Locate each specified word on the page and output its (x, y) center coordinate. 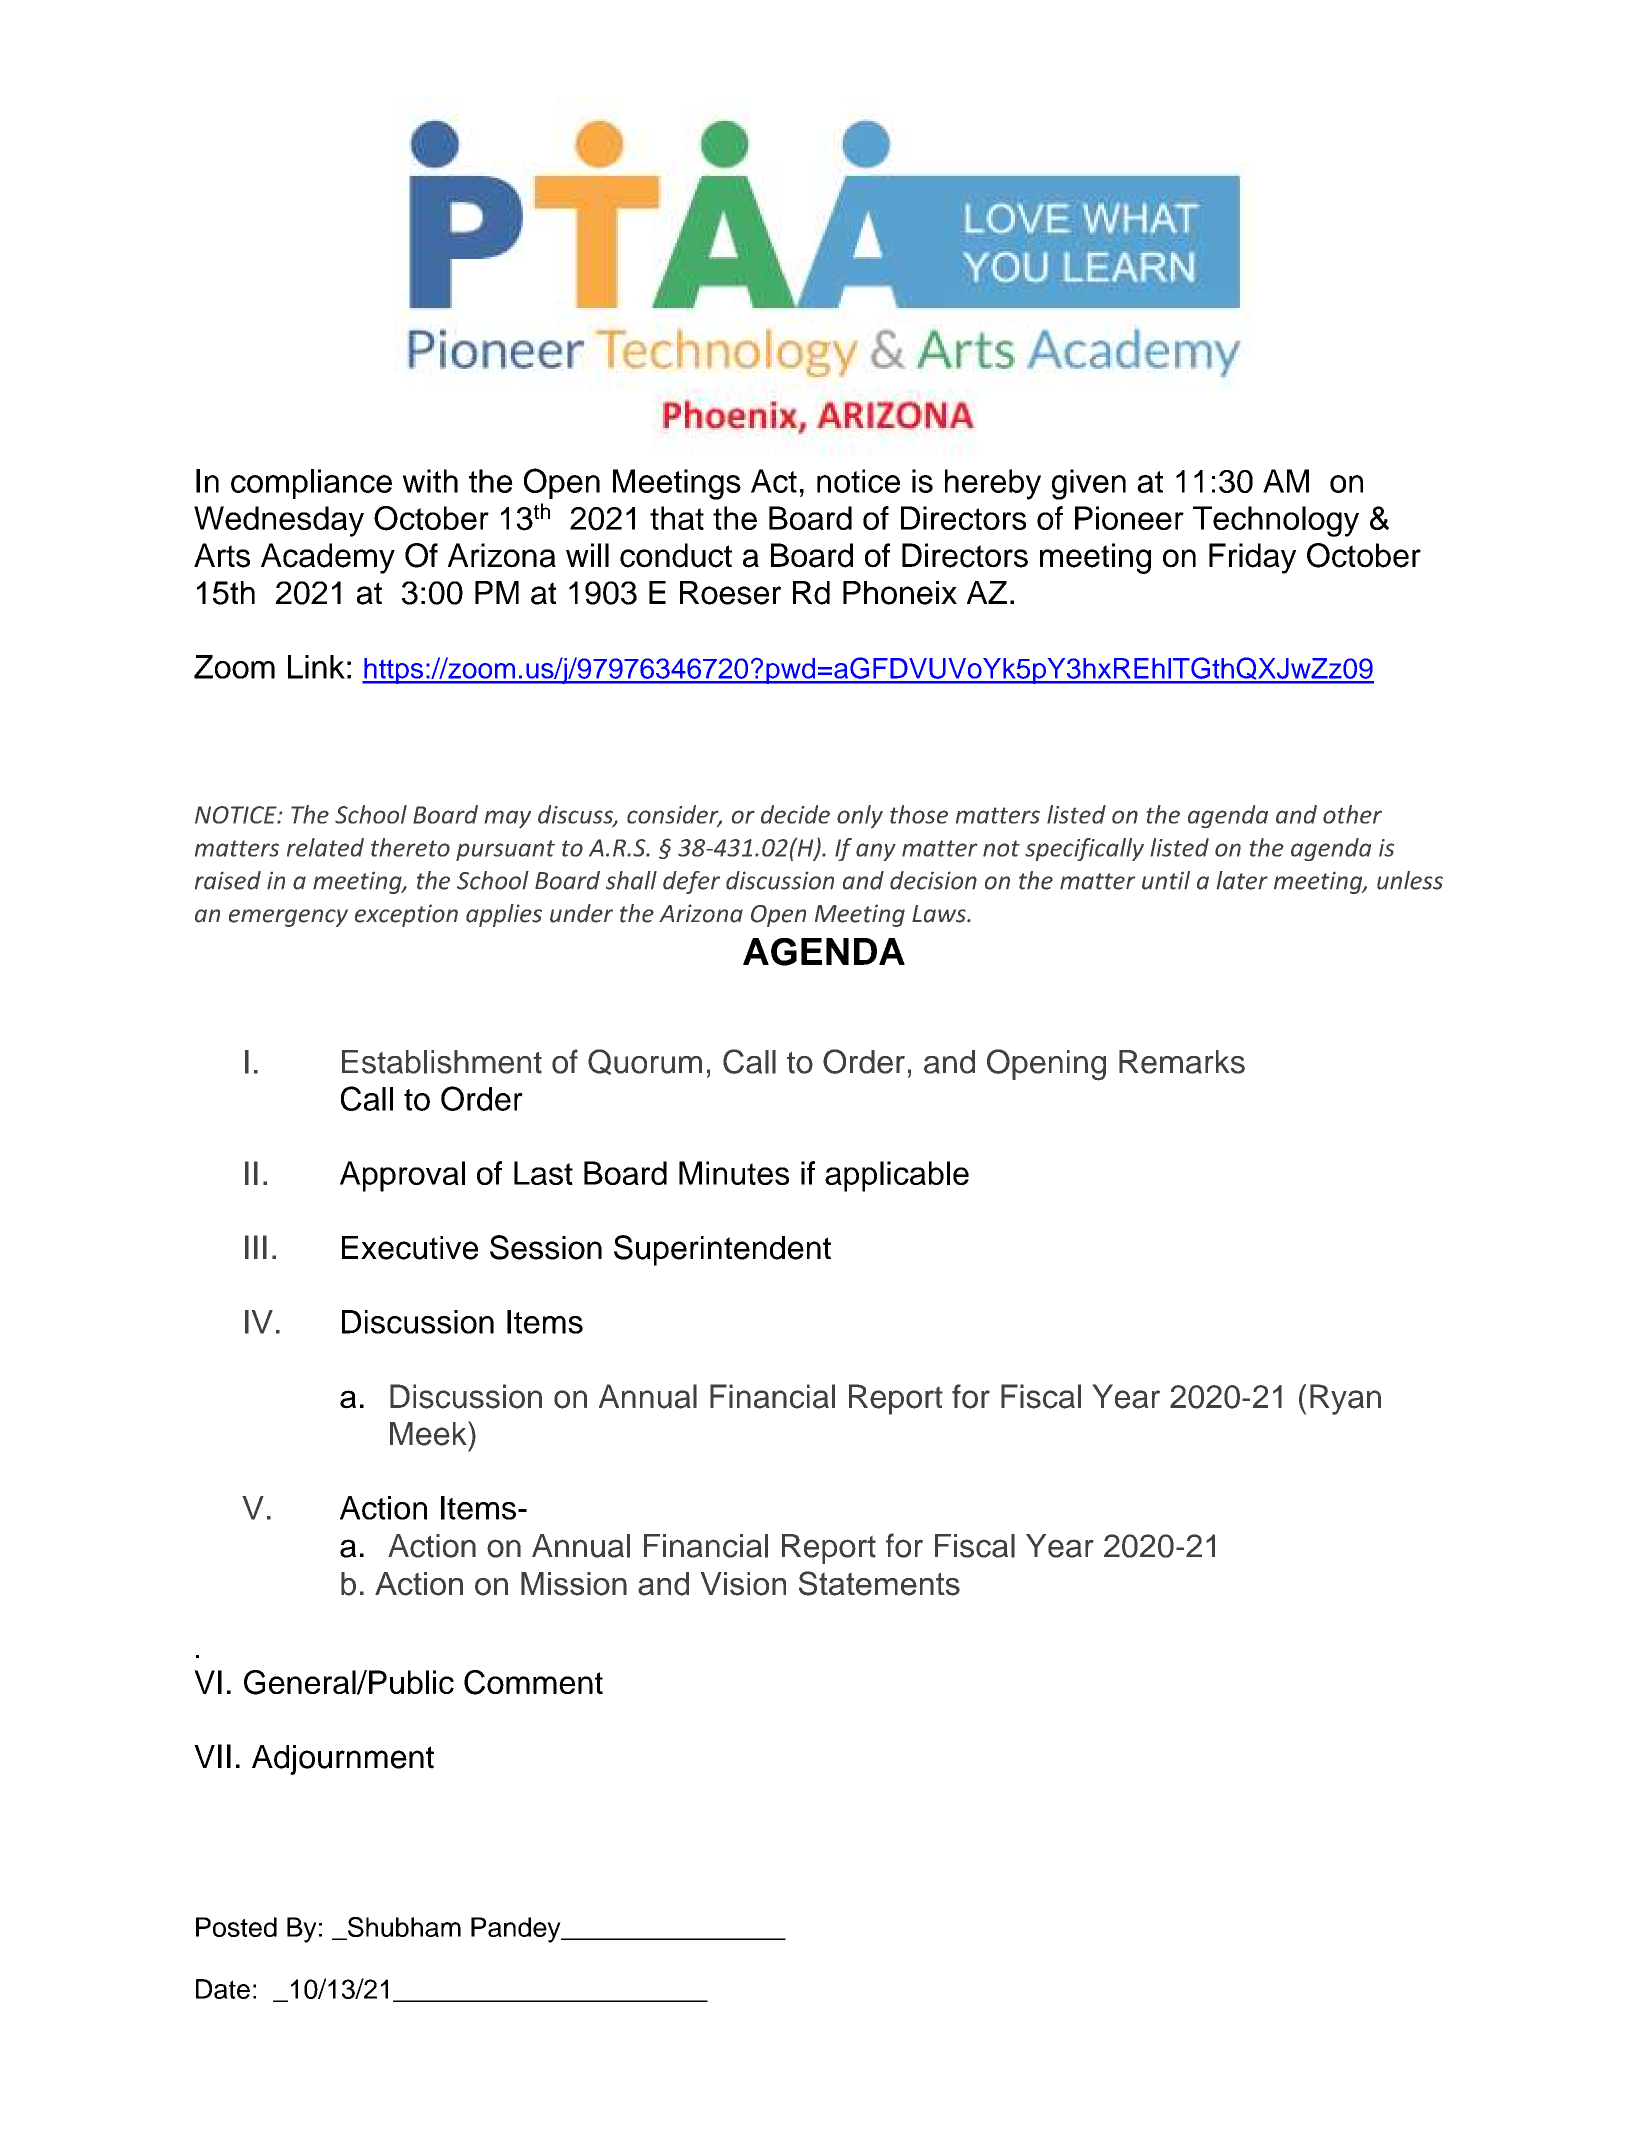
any (876, 852)
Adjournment (343, 1760)
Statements (879, 1583)
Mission (574, 1584)
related (325, 847)
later (1242, 880)
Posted (236, 1927)
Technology (1276, 521)
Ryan (1345, 1399)
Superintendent (722, 1250)
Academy (328, 558)
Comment (533, 1682)
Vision (743, 1584)
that (677, 518)
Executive (410, 1248)
